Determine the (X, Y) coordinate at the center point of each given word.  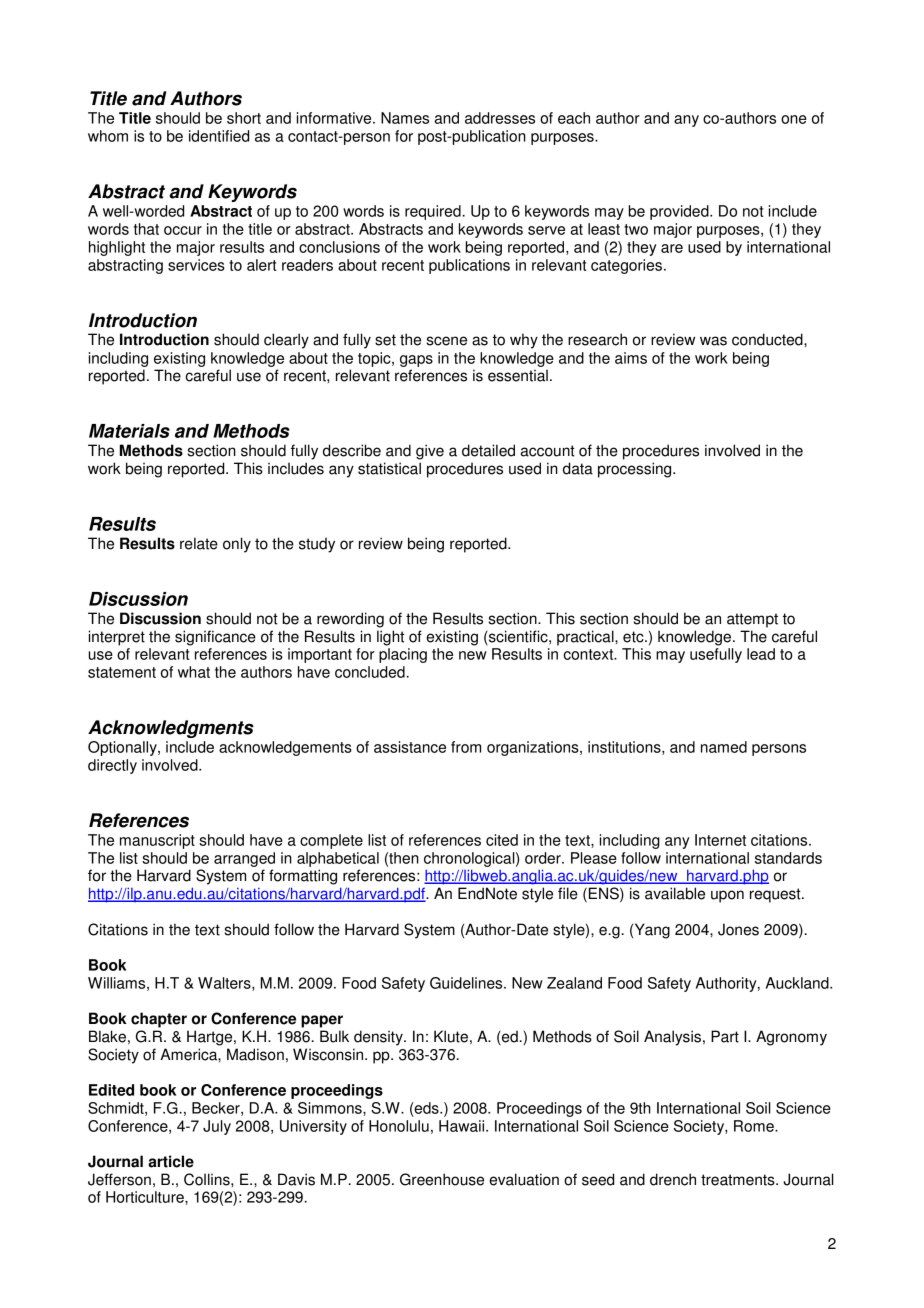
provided (680, 212)
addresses (500, 118)
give (430, 452)
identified (219, 136)
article (171, 1161)
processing (636, 470)
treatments (739, 1180)
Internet (720, 840)
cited (502, 840)
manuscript (157, 841)
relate (199, 543)
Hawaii (463, 1126)
